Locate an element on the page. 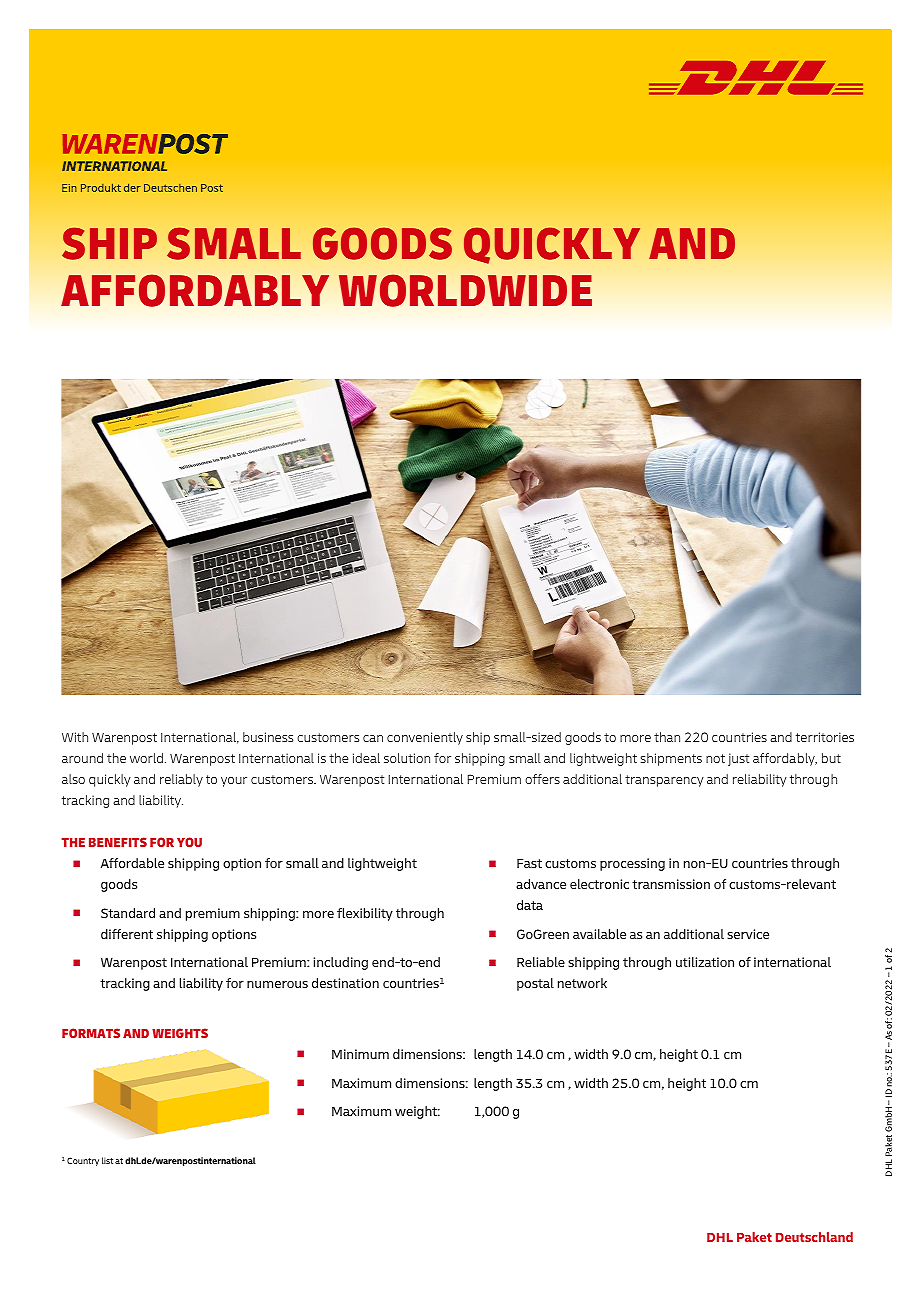 The image size is (924, 1308). solution is located at coordinates (407, 758).
